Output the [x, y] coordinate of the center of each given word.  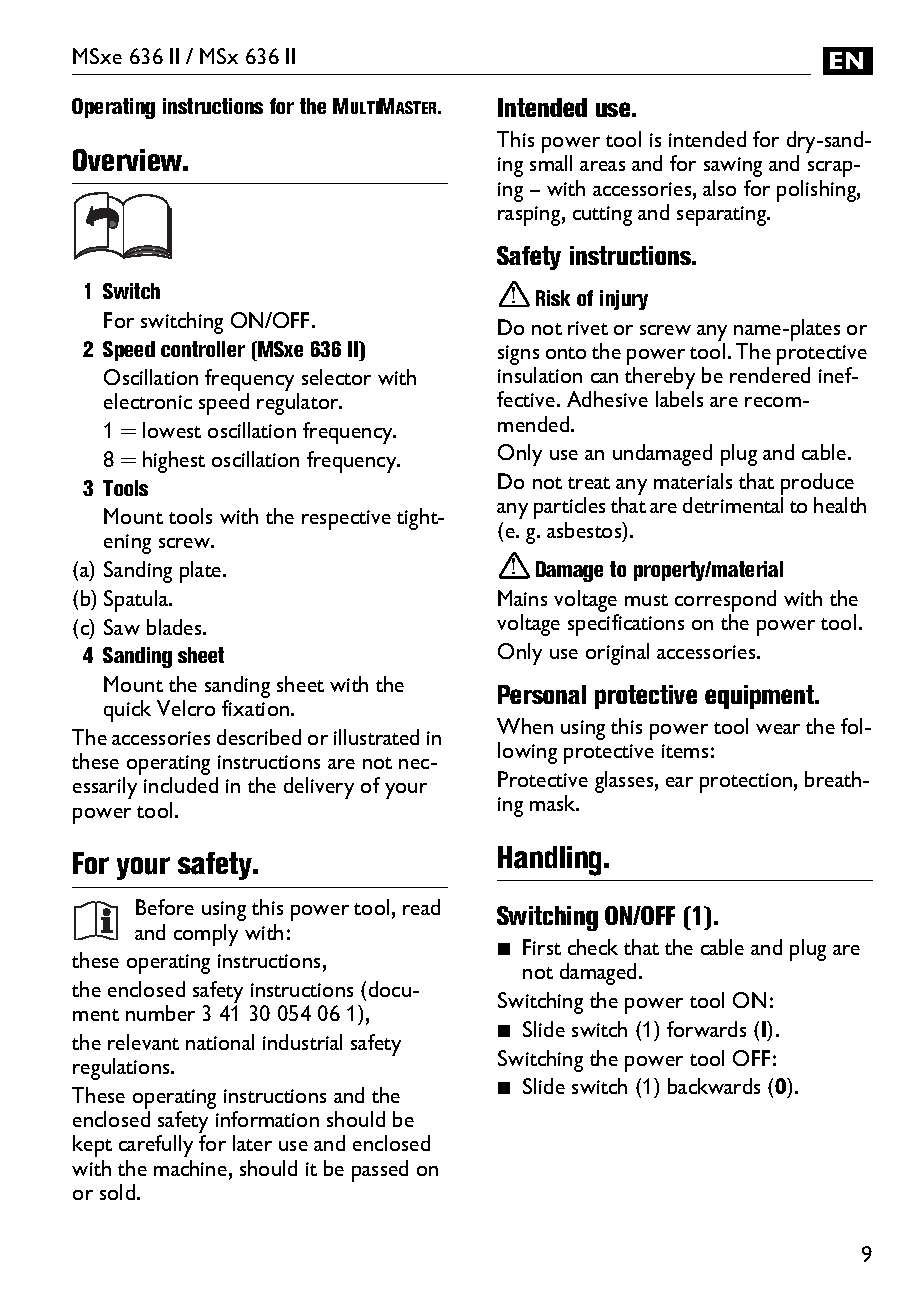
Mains [522, 598]
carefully [156, 1146]
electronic [148, 401]
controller [203, 349]
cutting [602, 216]
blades [175, 627]
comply [206, 935]
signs [518, 356]
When [525, 726]
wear [778, 729]
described [259, 737]
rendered [770, 375]
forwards [706, 1029]
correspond [725, 602]
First [542, 947]
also [719, 188]
